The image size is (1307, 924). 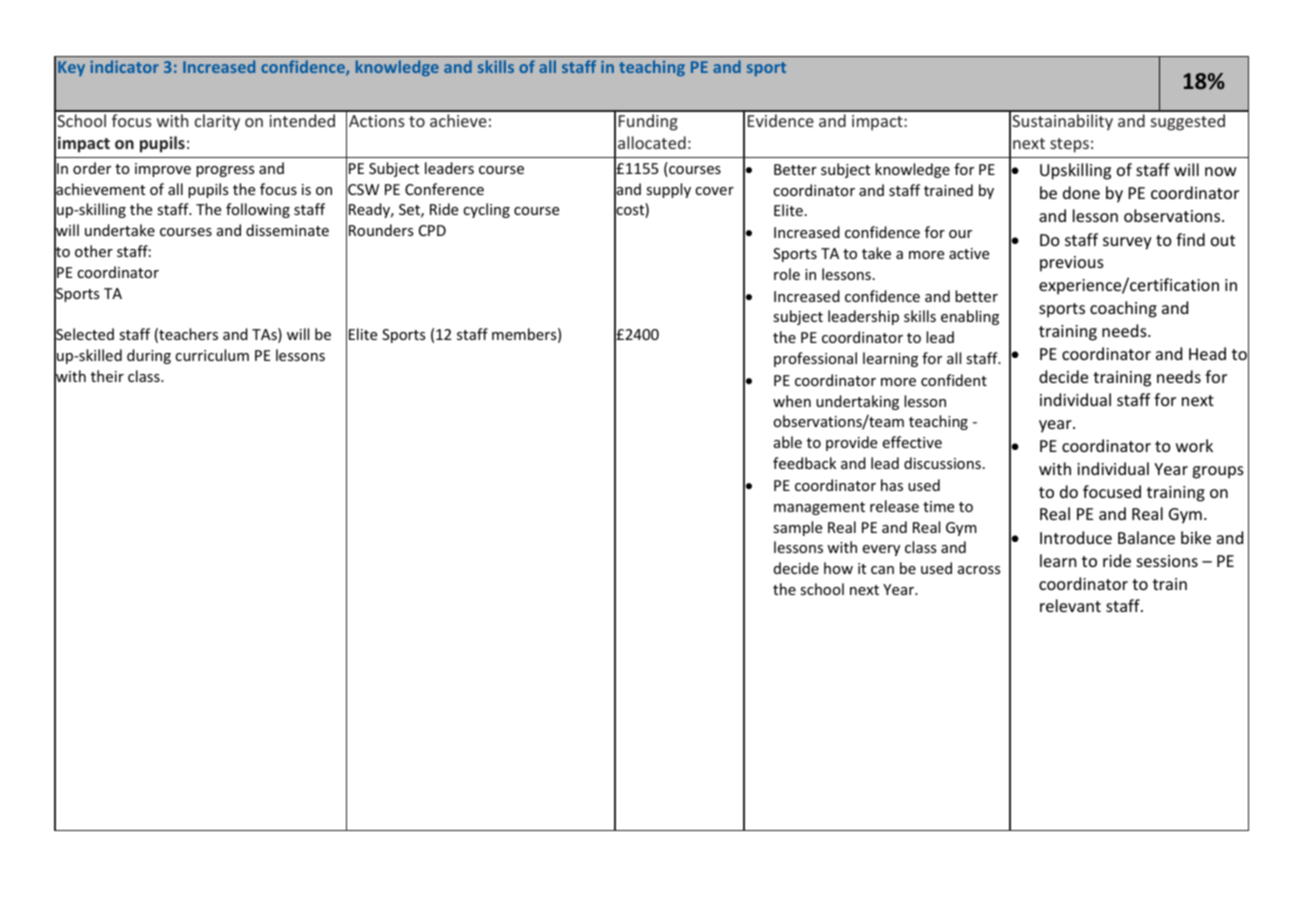 I want to click on indicator, so click(x=124, y=66).
